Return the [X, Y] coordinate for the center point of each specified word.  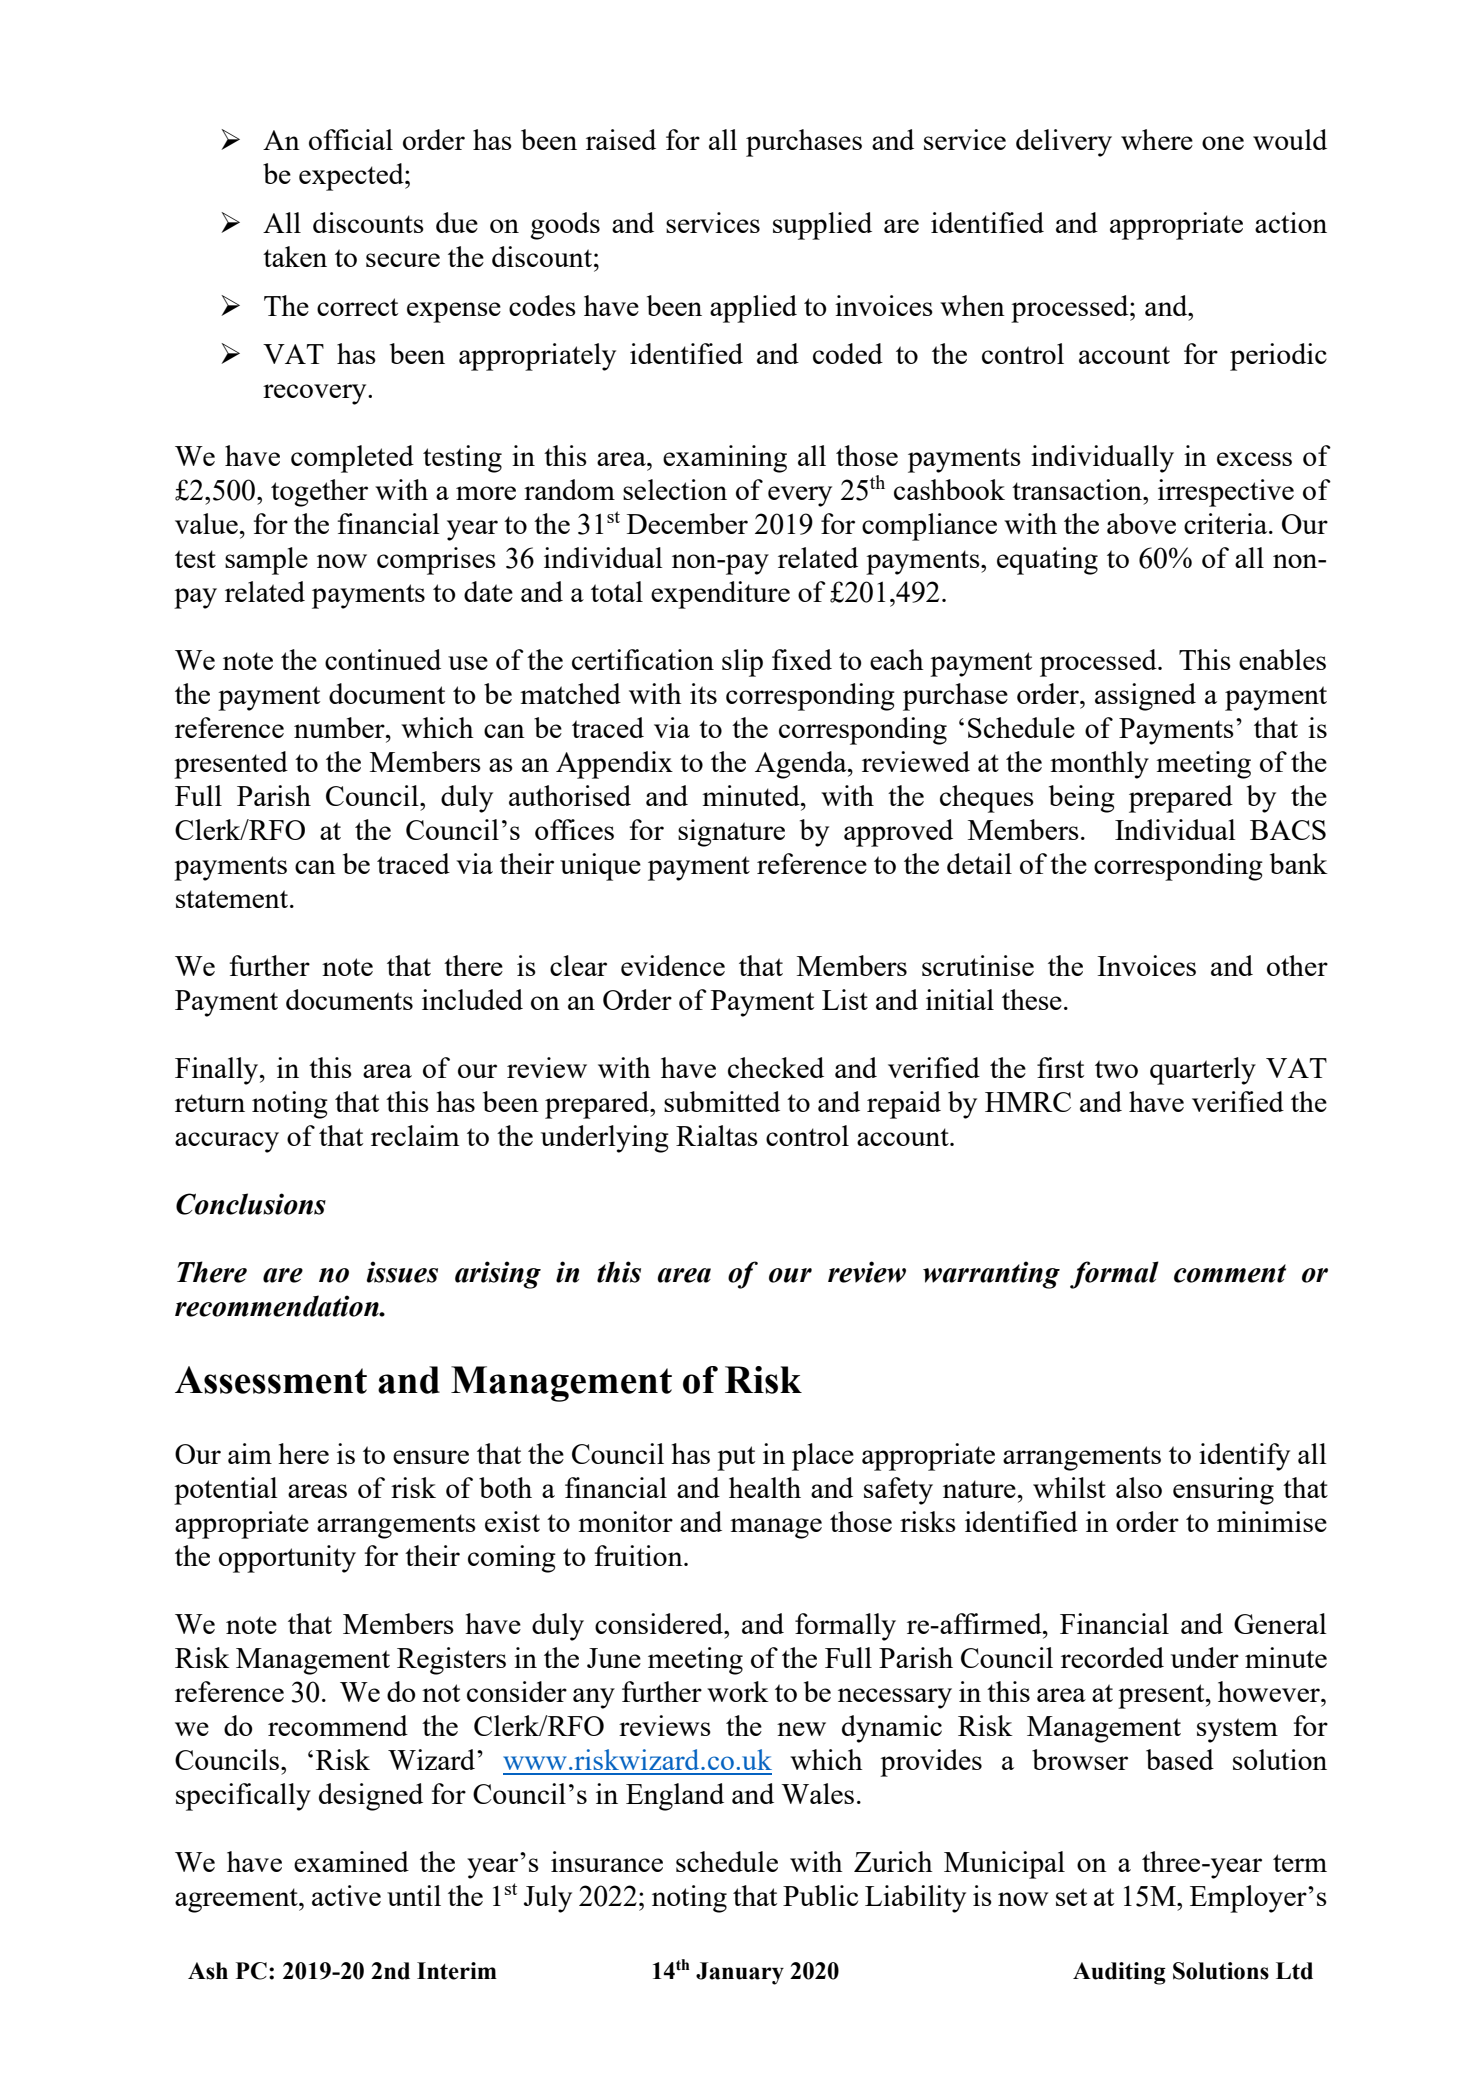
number [340, 727]
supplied [822, 226]
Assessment [271, 1380]
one [1223, 143]
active [346, 1895]
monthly [1099, 765]
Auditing [1119, 1973]
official [351, 139]
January [740, 1973]
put [736, 1458]
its [703, 693]
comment [1230, 1273]
